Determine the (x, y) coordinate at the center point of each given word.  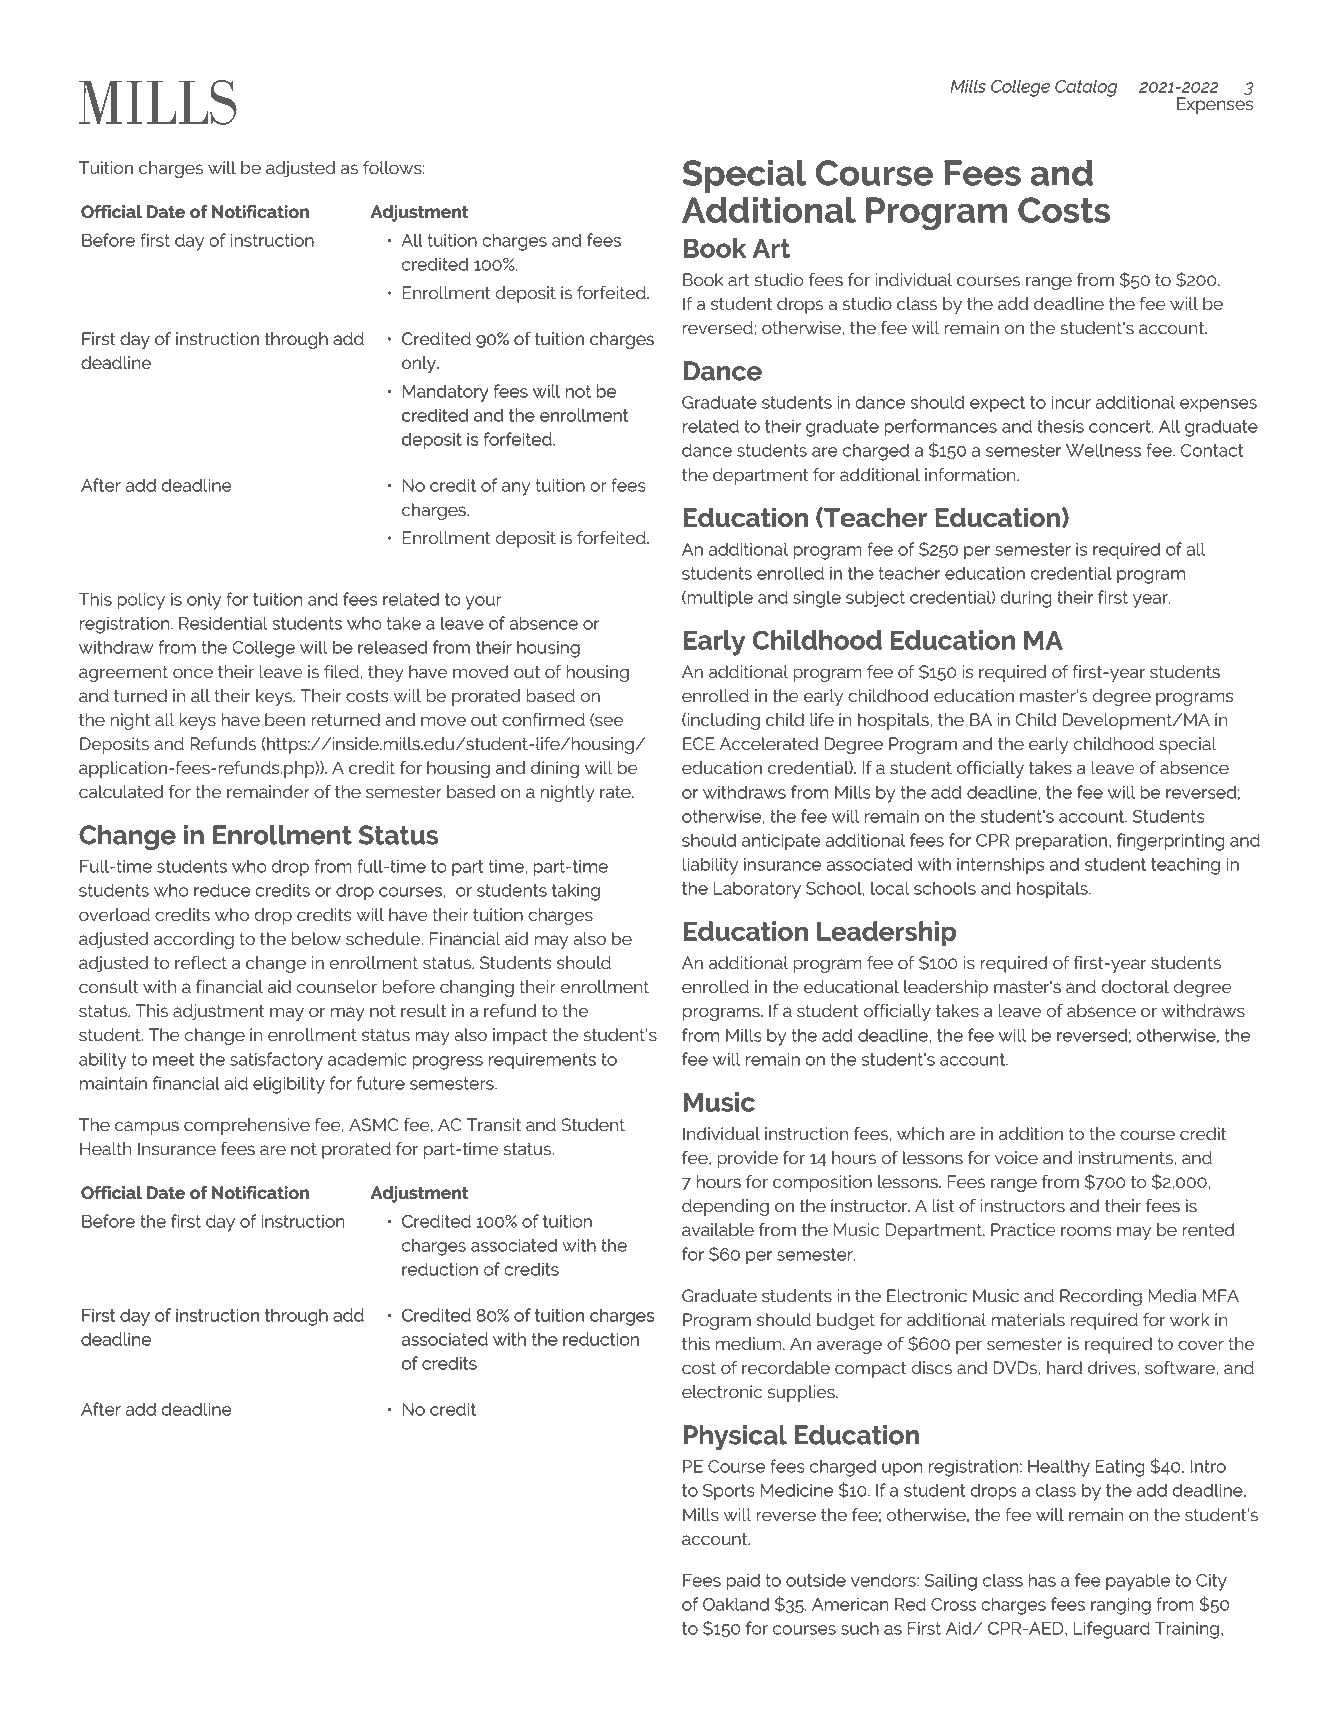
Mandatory (446, 393)
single (817, 599)
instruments (1125, 1158)
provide (747, 1159)
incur (1071, 402)
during (1026, 599)
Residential (223, 623)
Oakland (736, 1604)
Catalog (1086, 88)
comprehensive (247, 1126)
